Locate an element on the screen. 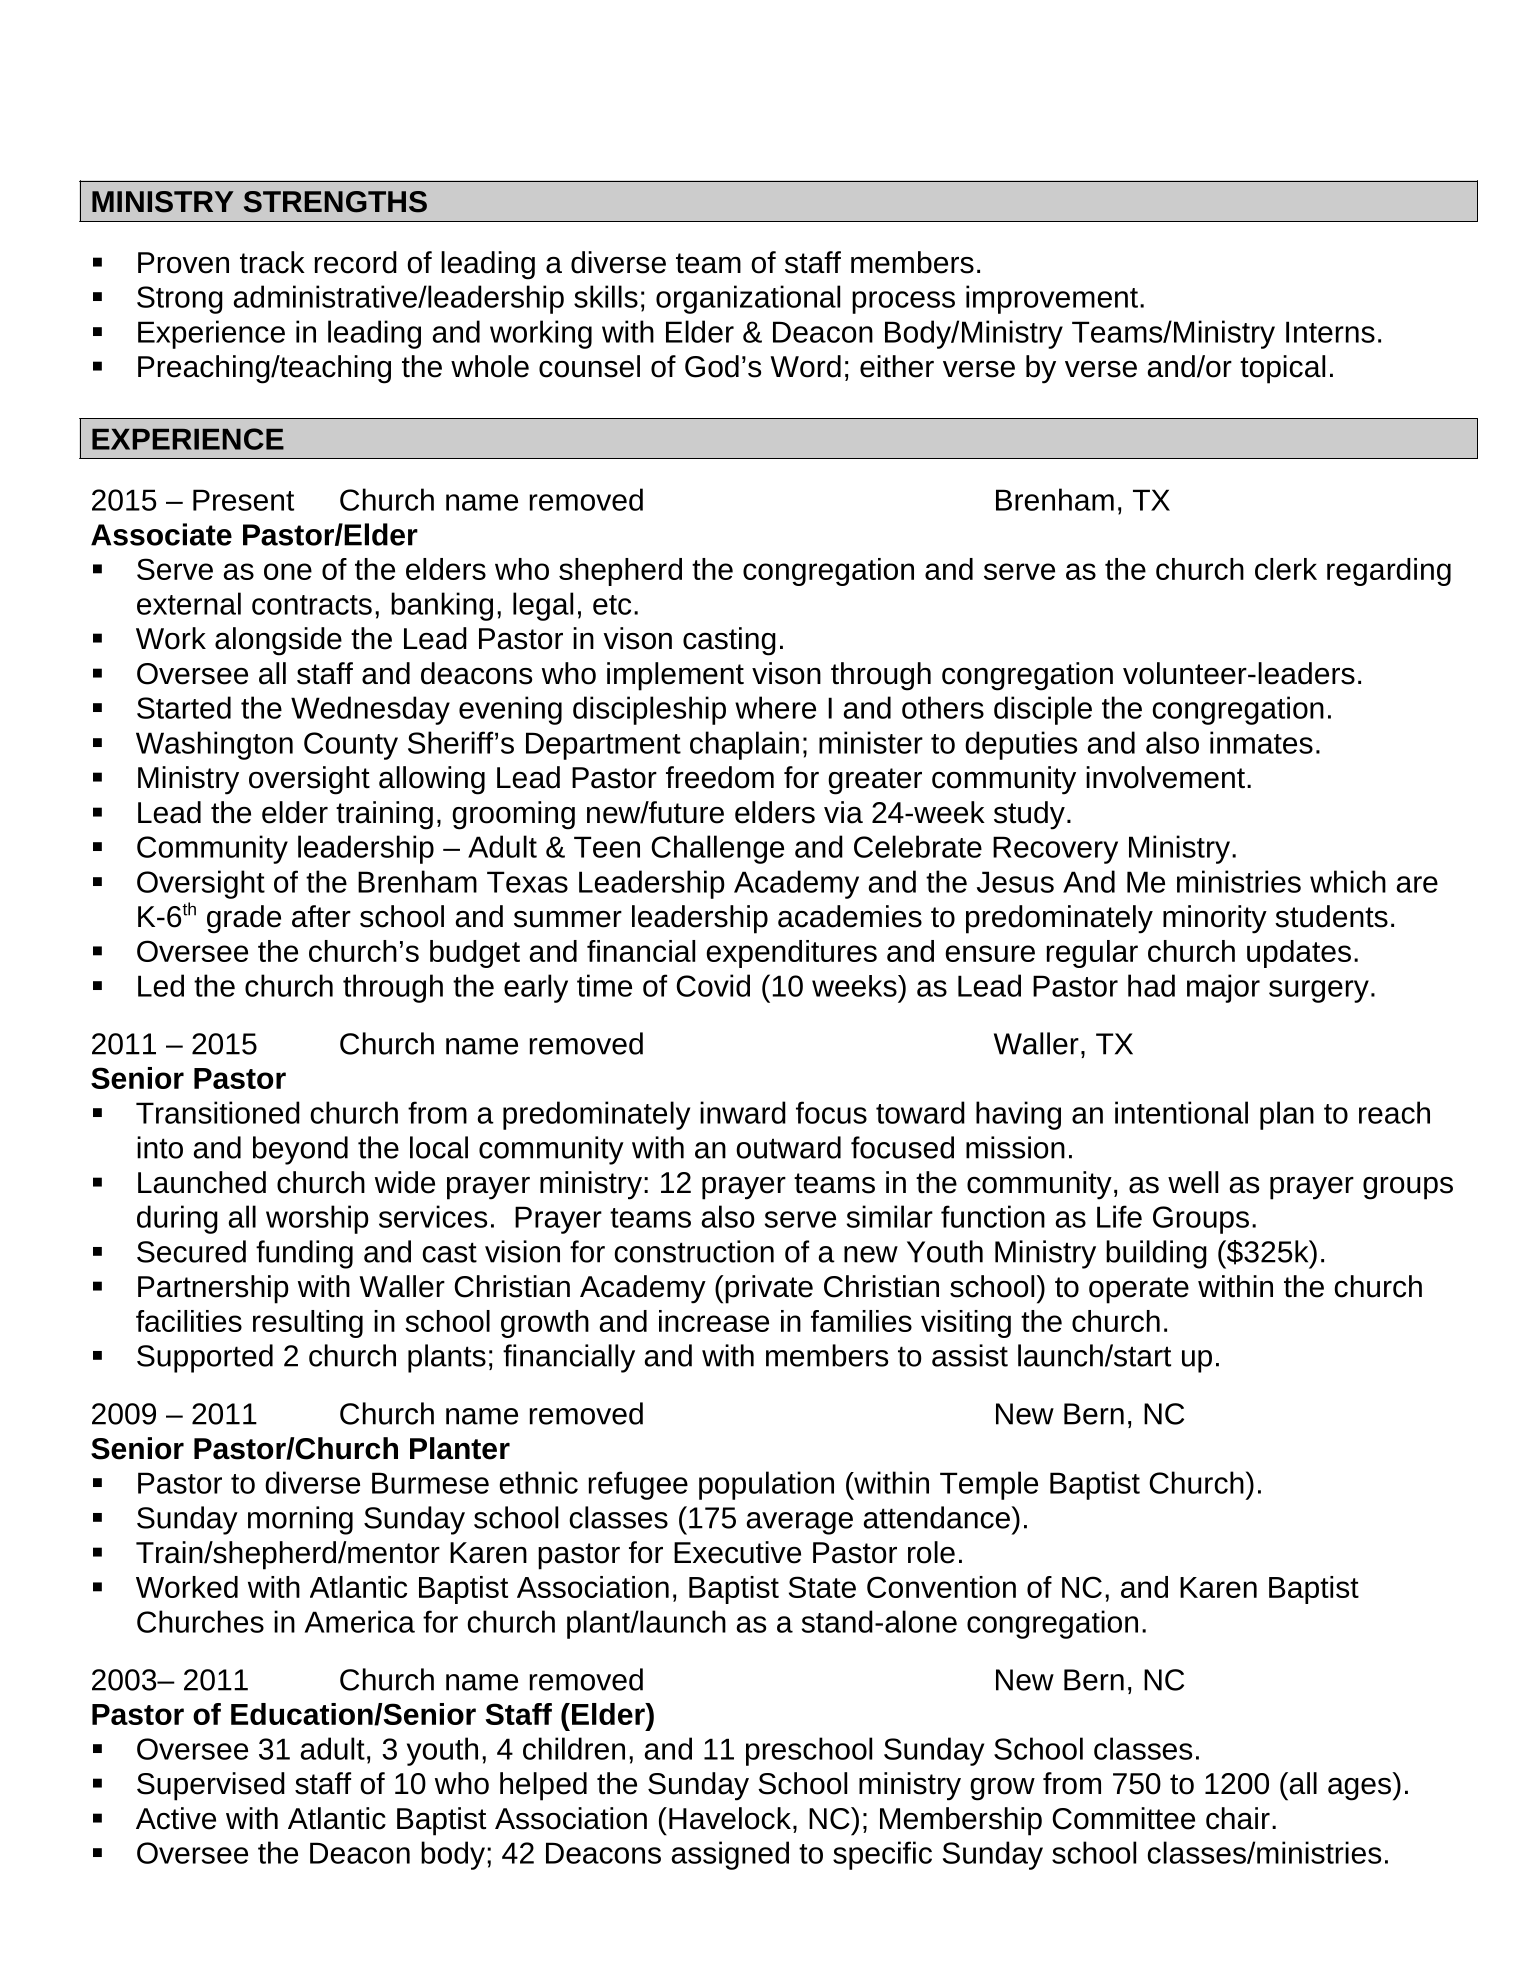 The image size is (1535, 1987). track is located at coordinates (272, 262).
